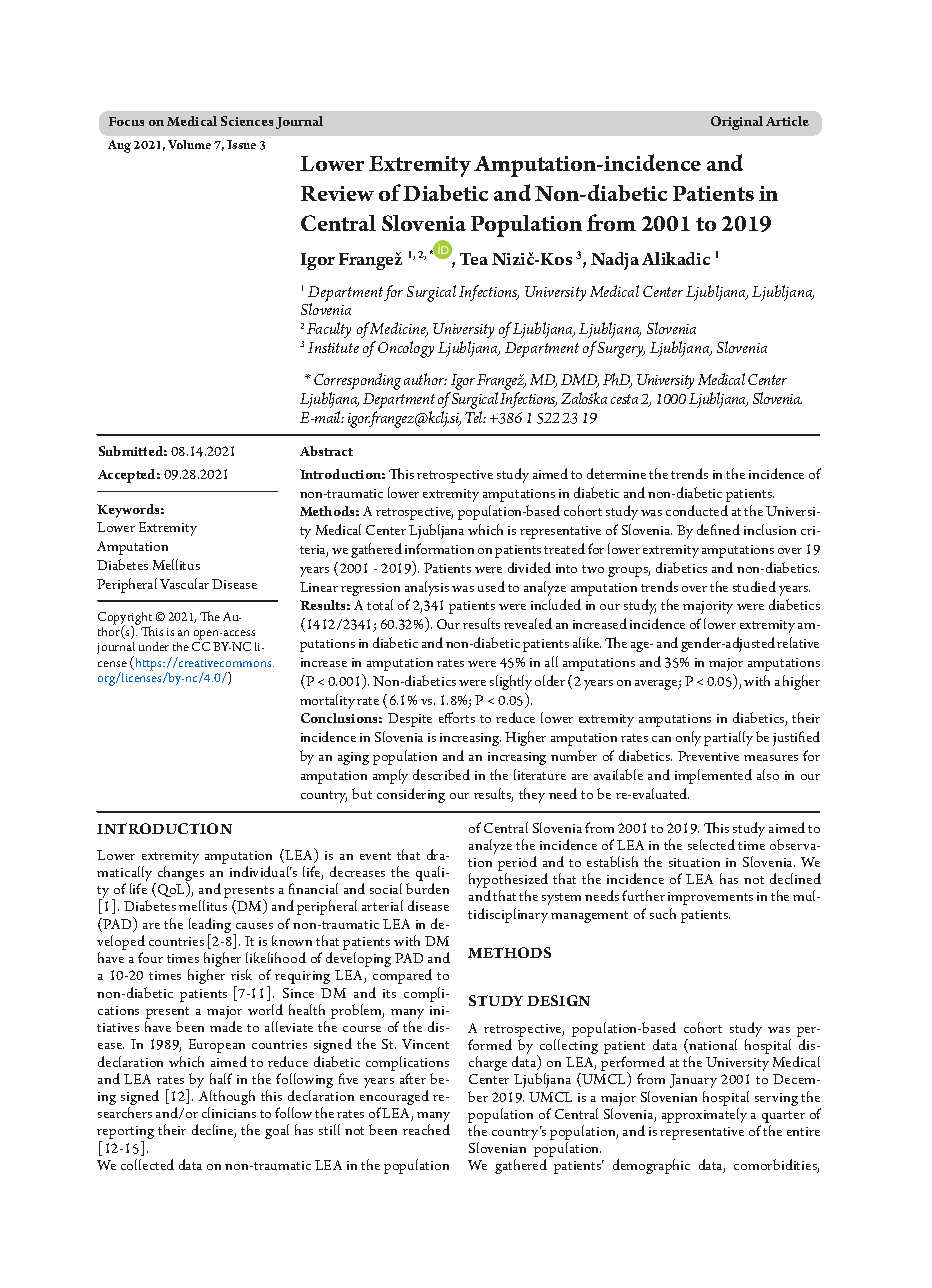 The width and height of the image is (932, 1288). Describe the element at coordinates (713, 776) in the image. I see `implemented` at that location.
